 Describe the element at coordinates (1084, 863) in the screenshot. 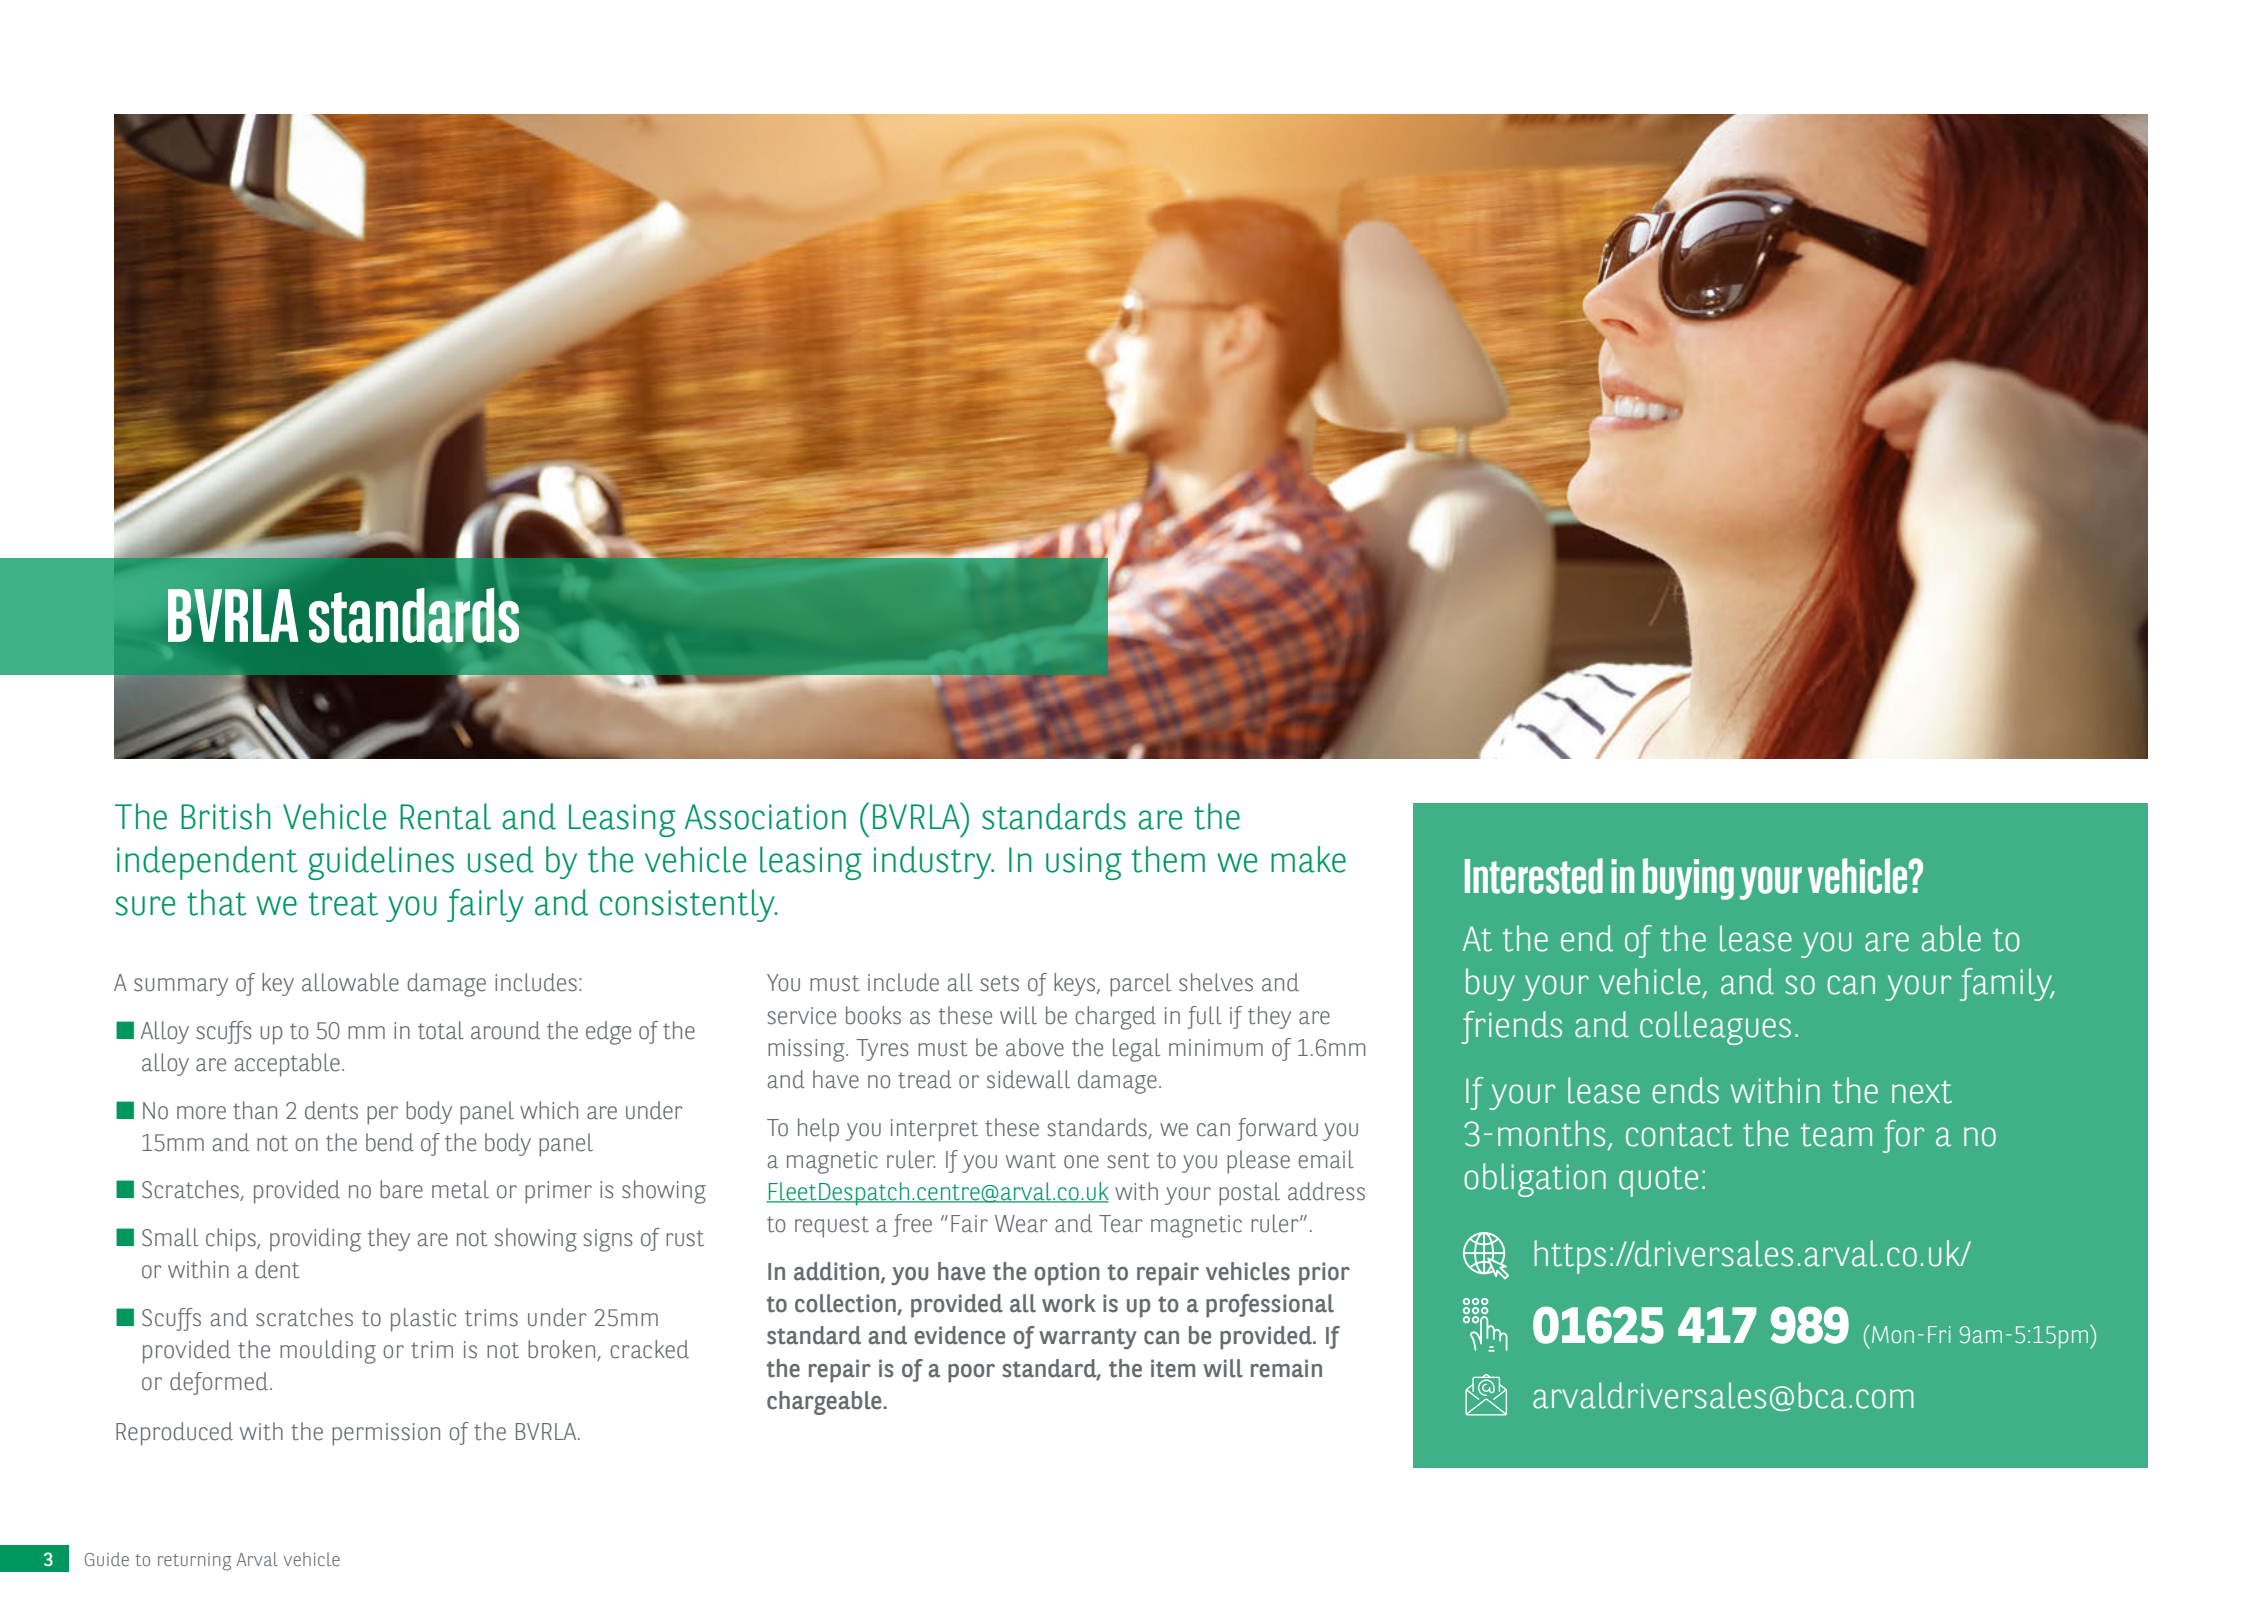

I see `using` at that location.
